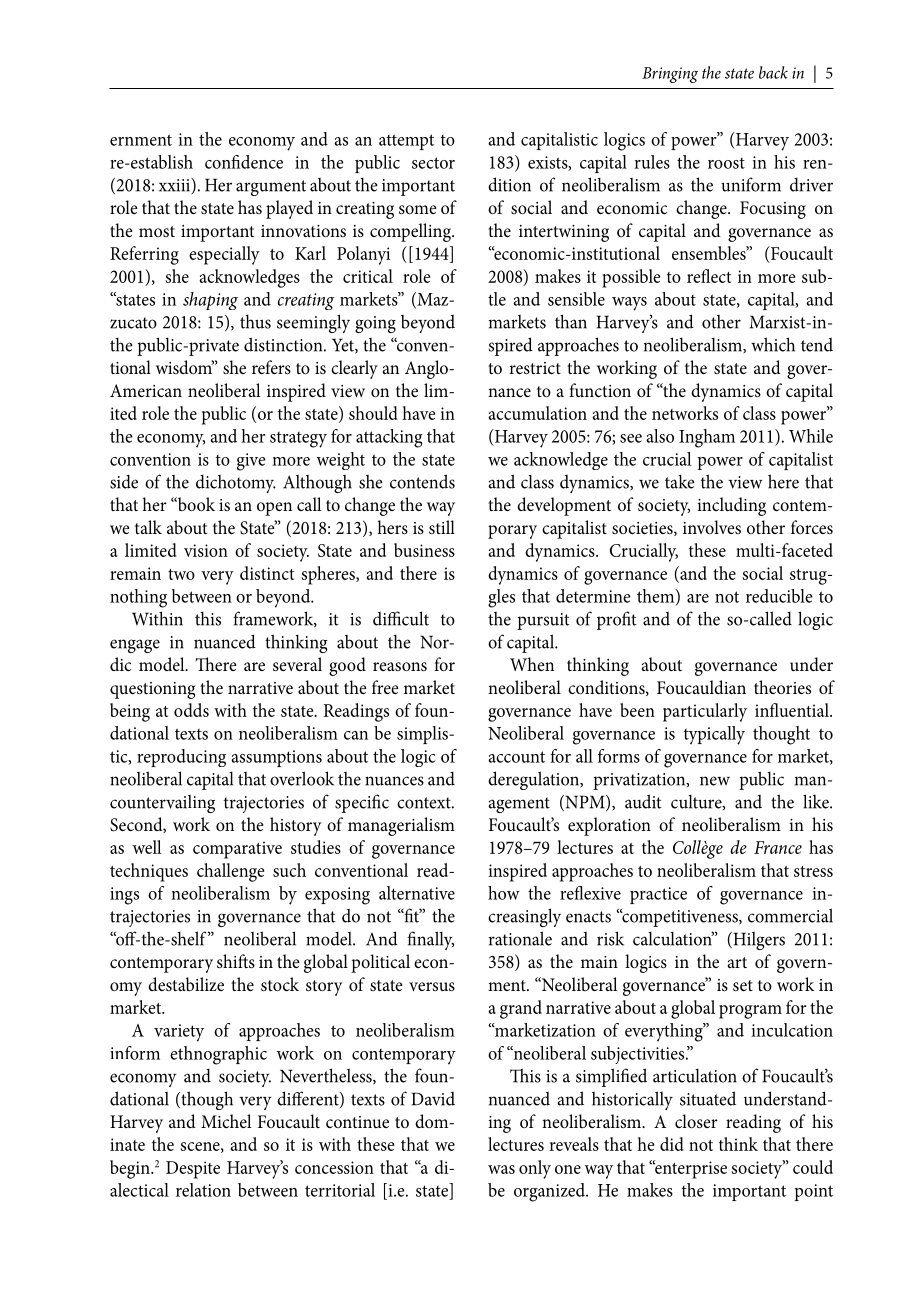 The height and width of the document is (1316, 921). What do you see at coordinates (208, 619) in the document?
I see `this` at bounding box center [208, 619].
